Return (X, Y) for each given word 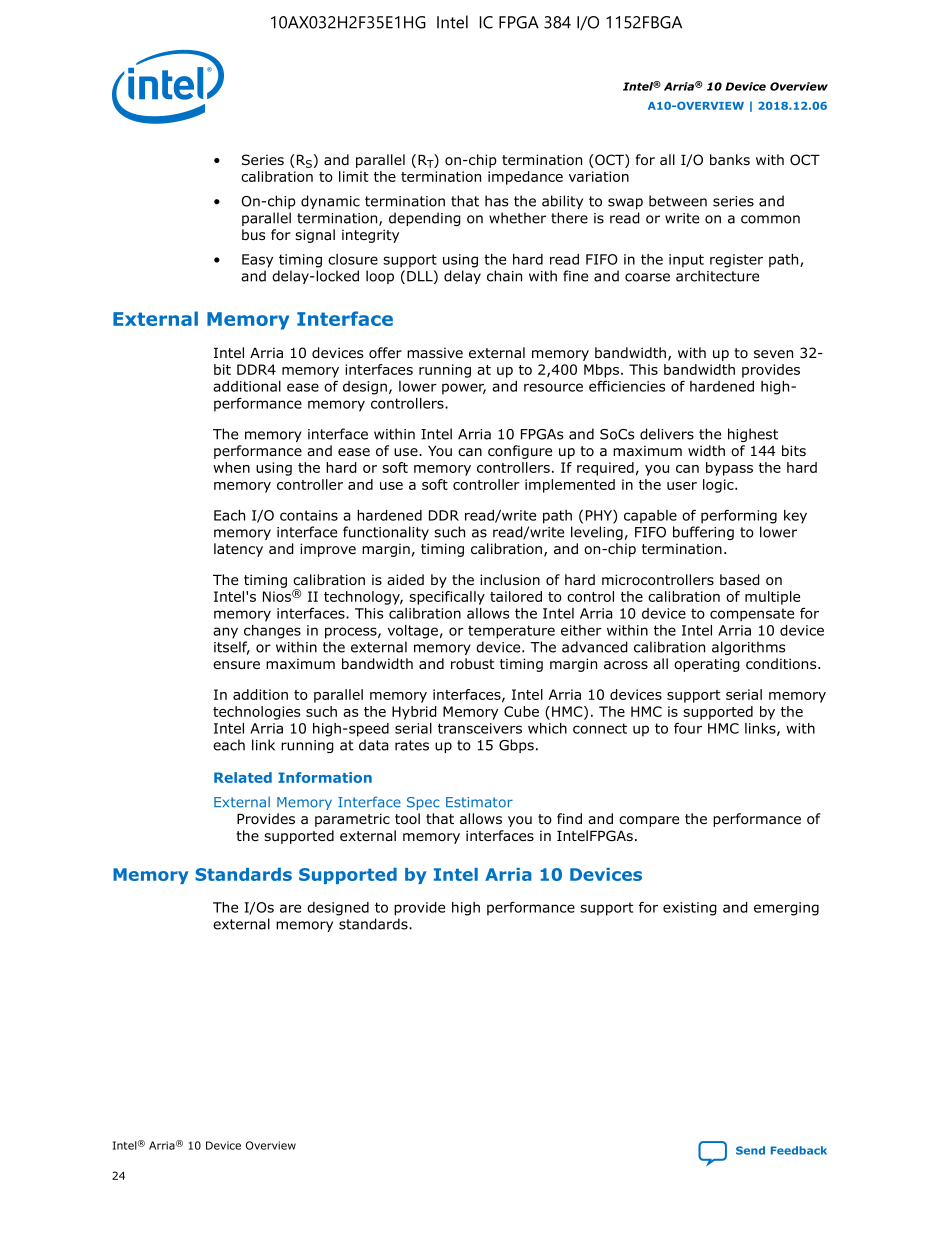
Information (325, 777)
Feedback (799, 1150)
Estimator (479, 802)
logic (719, 486)
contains (309, 515)
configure (520, 452)
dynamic (330, 202)
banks (730, 160)
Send (750, 1150)
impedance (525, 178)
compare (649, 821)
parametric (352, 820)
